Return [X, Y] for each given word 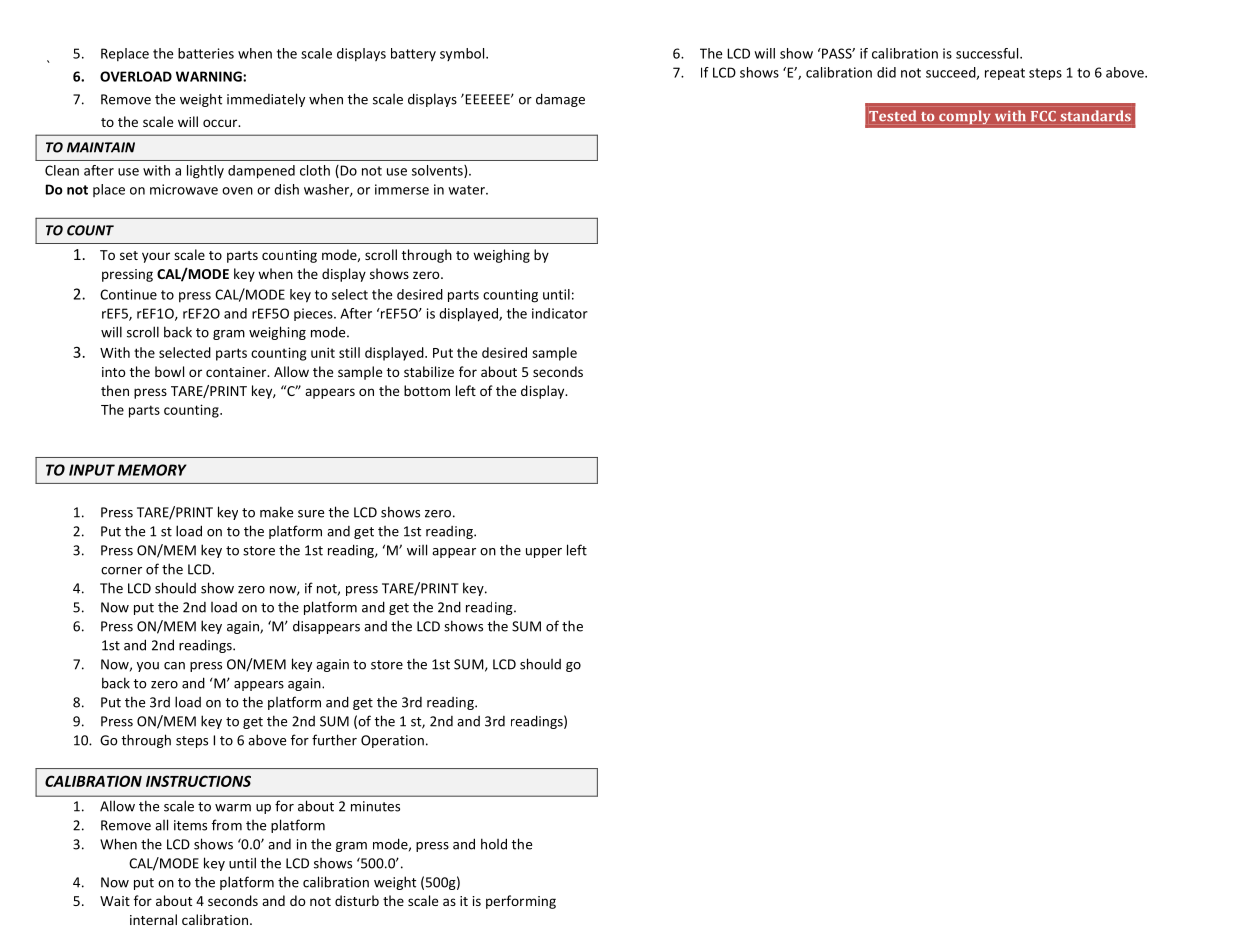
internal [153, 919]
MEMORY [152, 470]
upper [544, 553]
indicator [560, 313]
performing [521, 902]
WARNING [210, 76]
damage [560, 100]
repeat [1005, 74]
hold [494, 844]
